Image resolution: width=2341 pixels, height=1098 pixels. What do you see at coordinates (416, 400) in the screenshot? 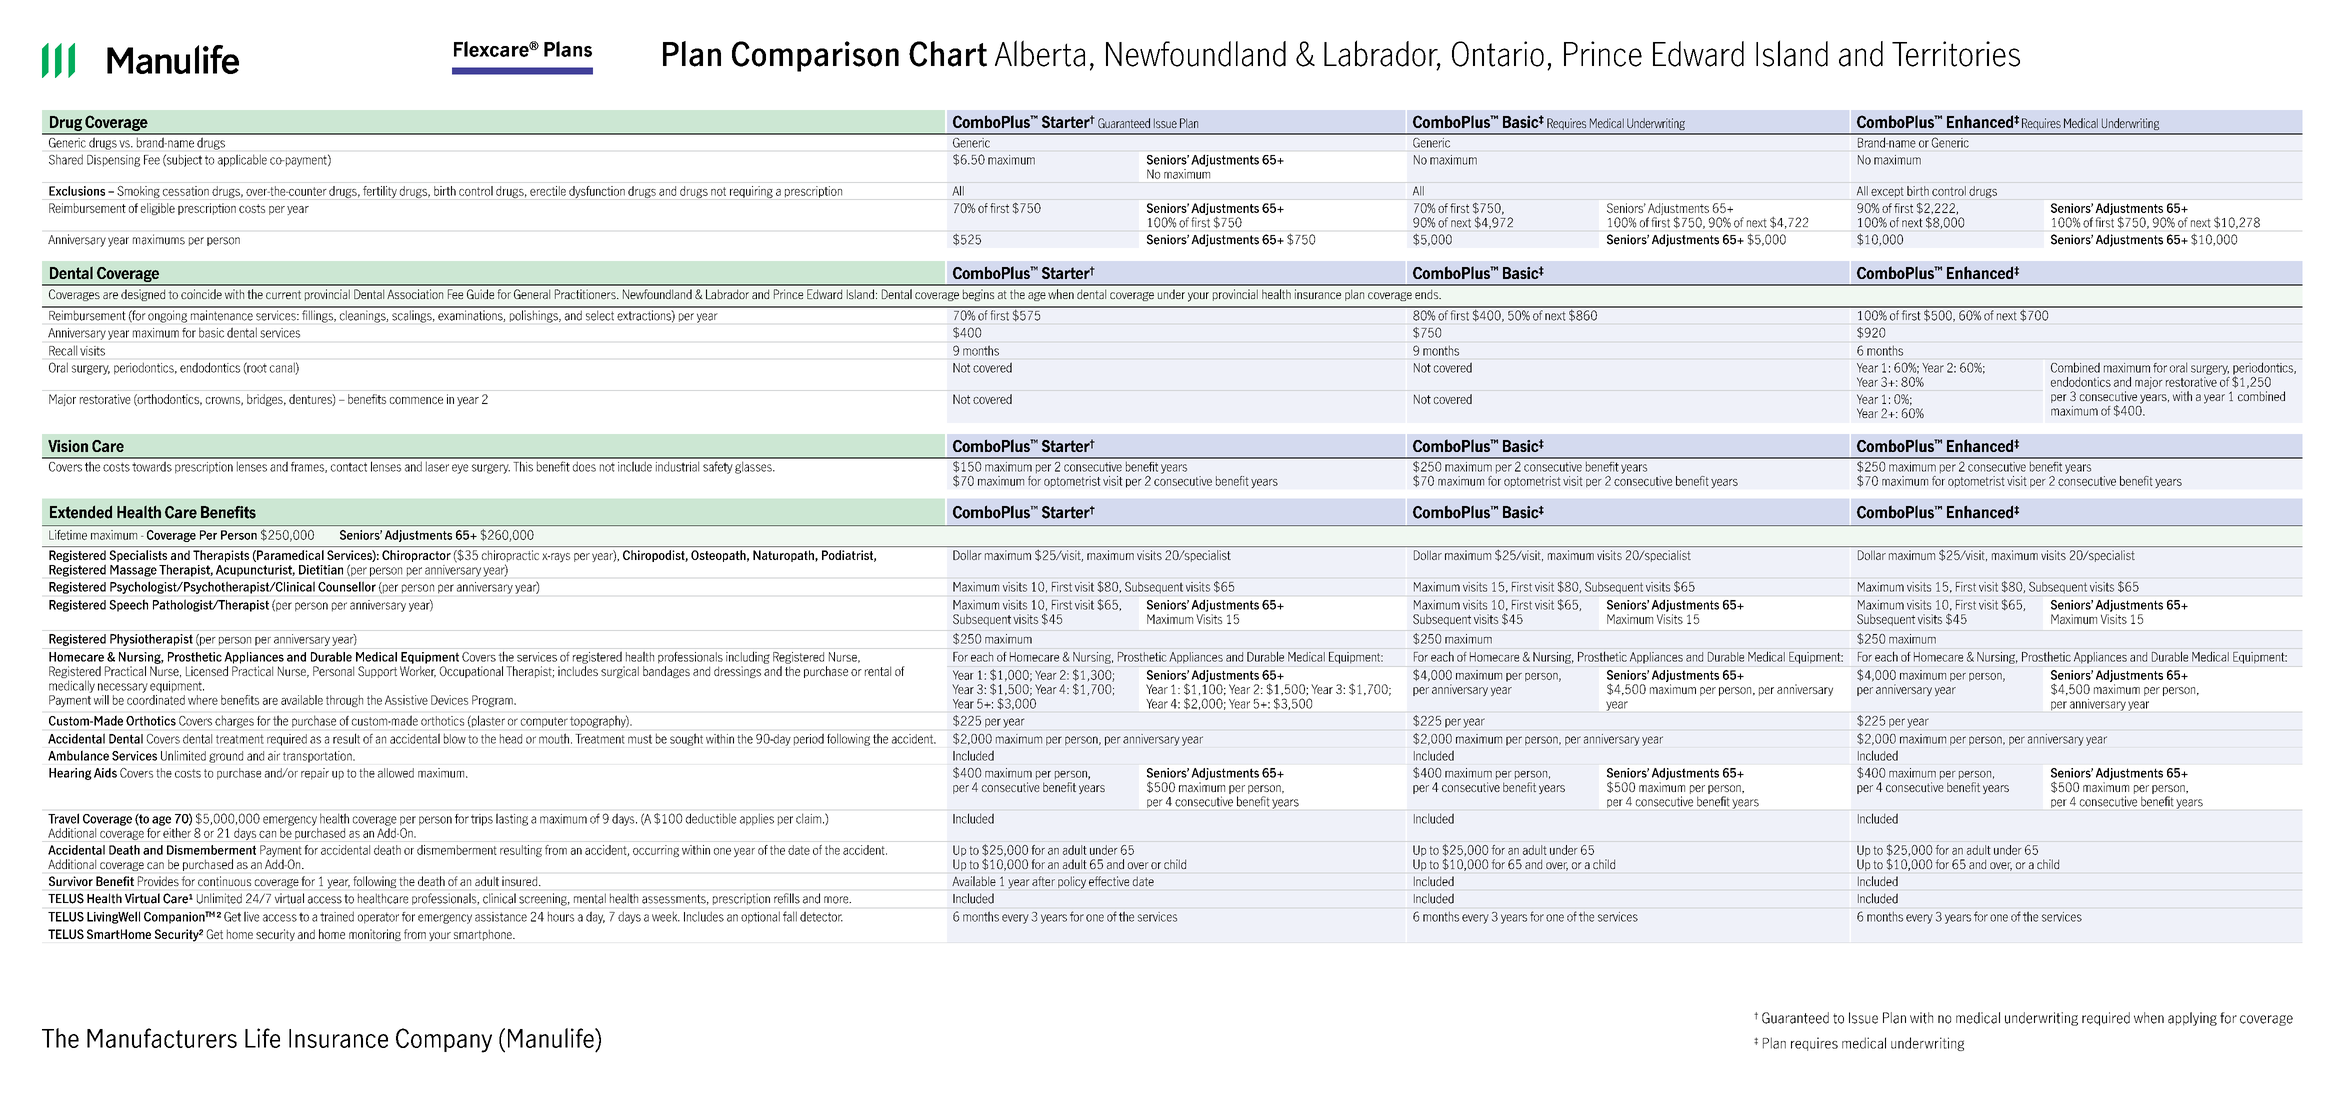
I see `commence` at bounding box center [416, 400].
